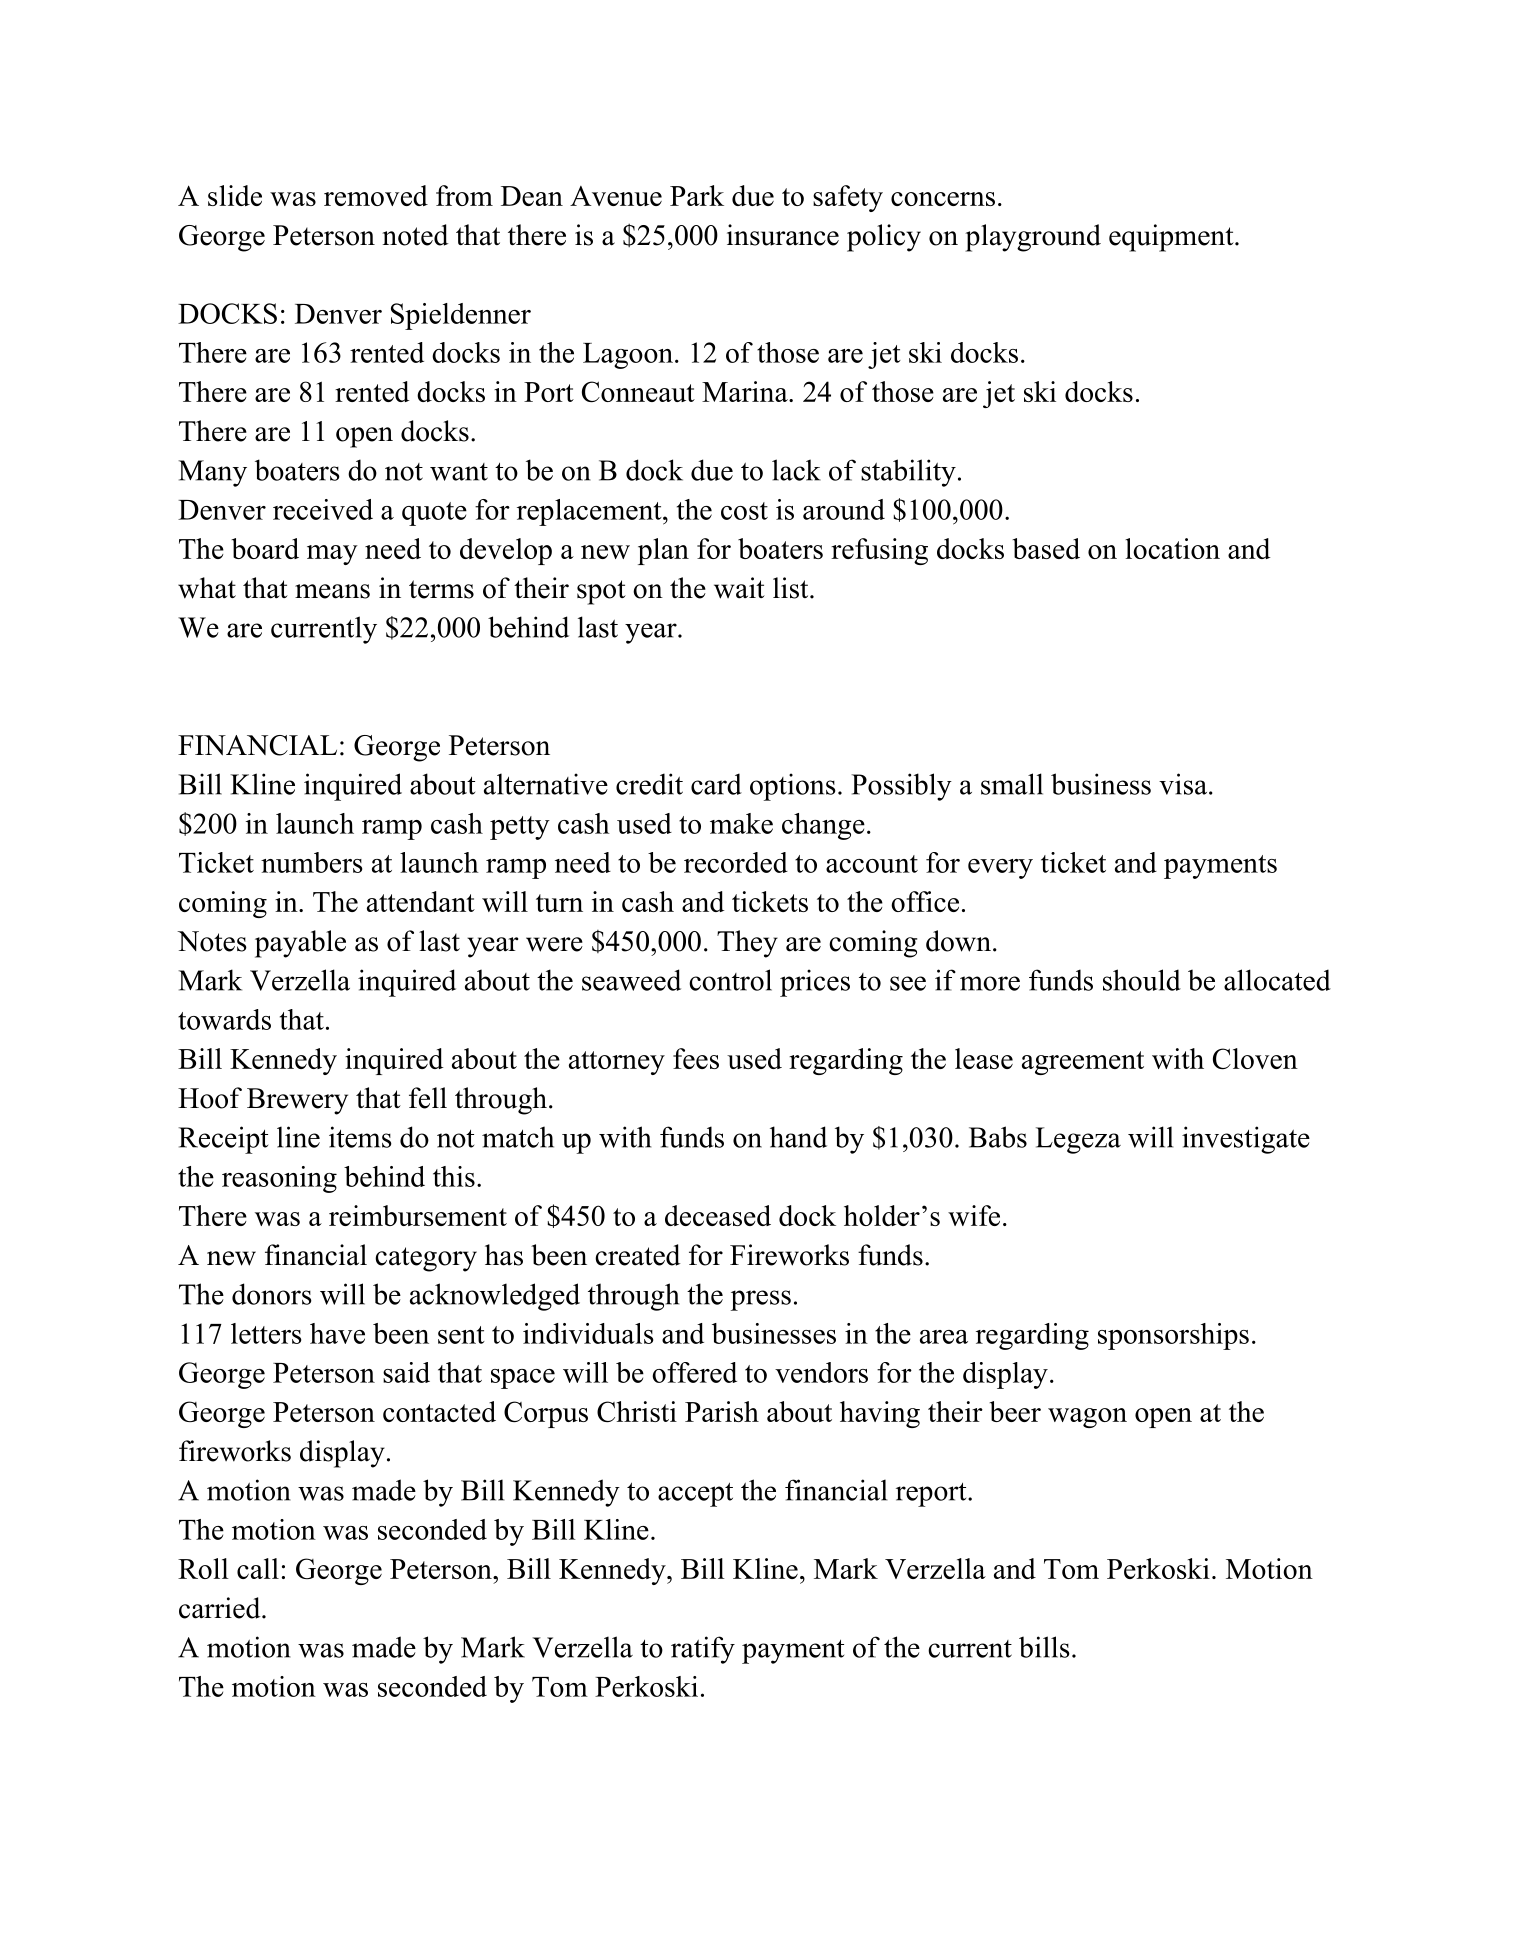 The image size is (1513, 1958). Describe the element at coordinates (1171, 238) in the page. I see `equipment` at that location.
